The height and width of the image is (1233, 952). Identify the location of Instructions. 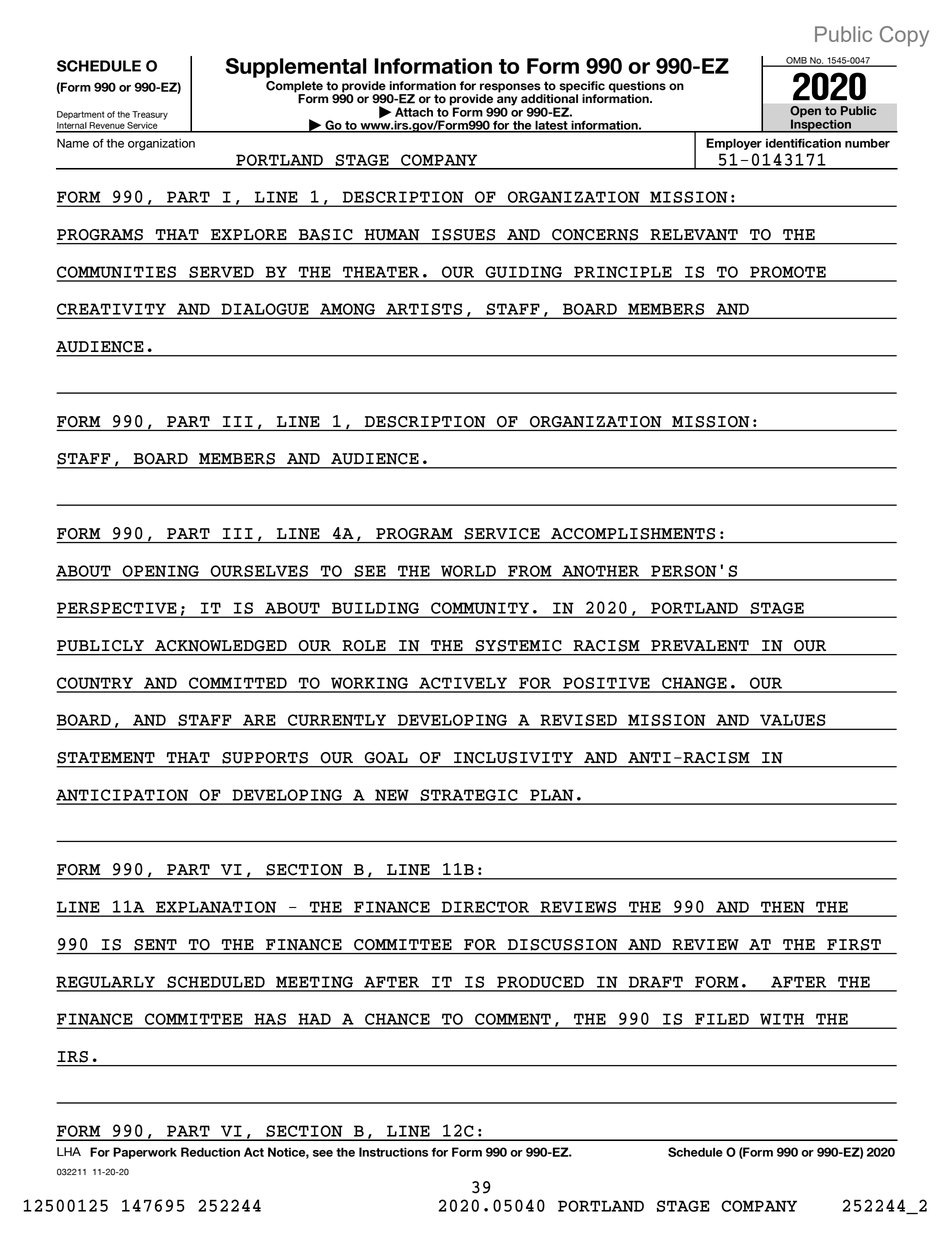
(393, 1152).
